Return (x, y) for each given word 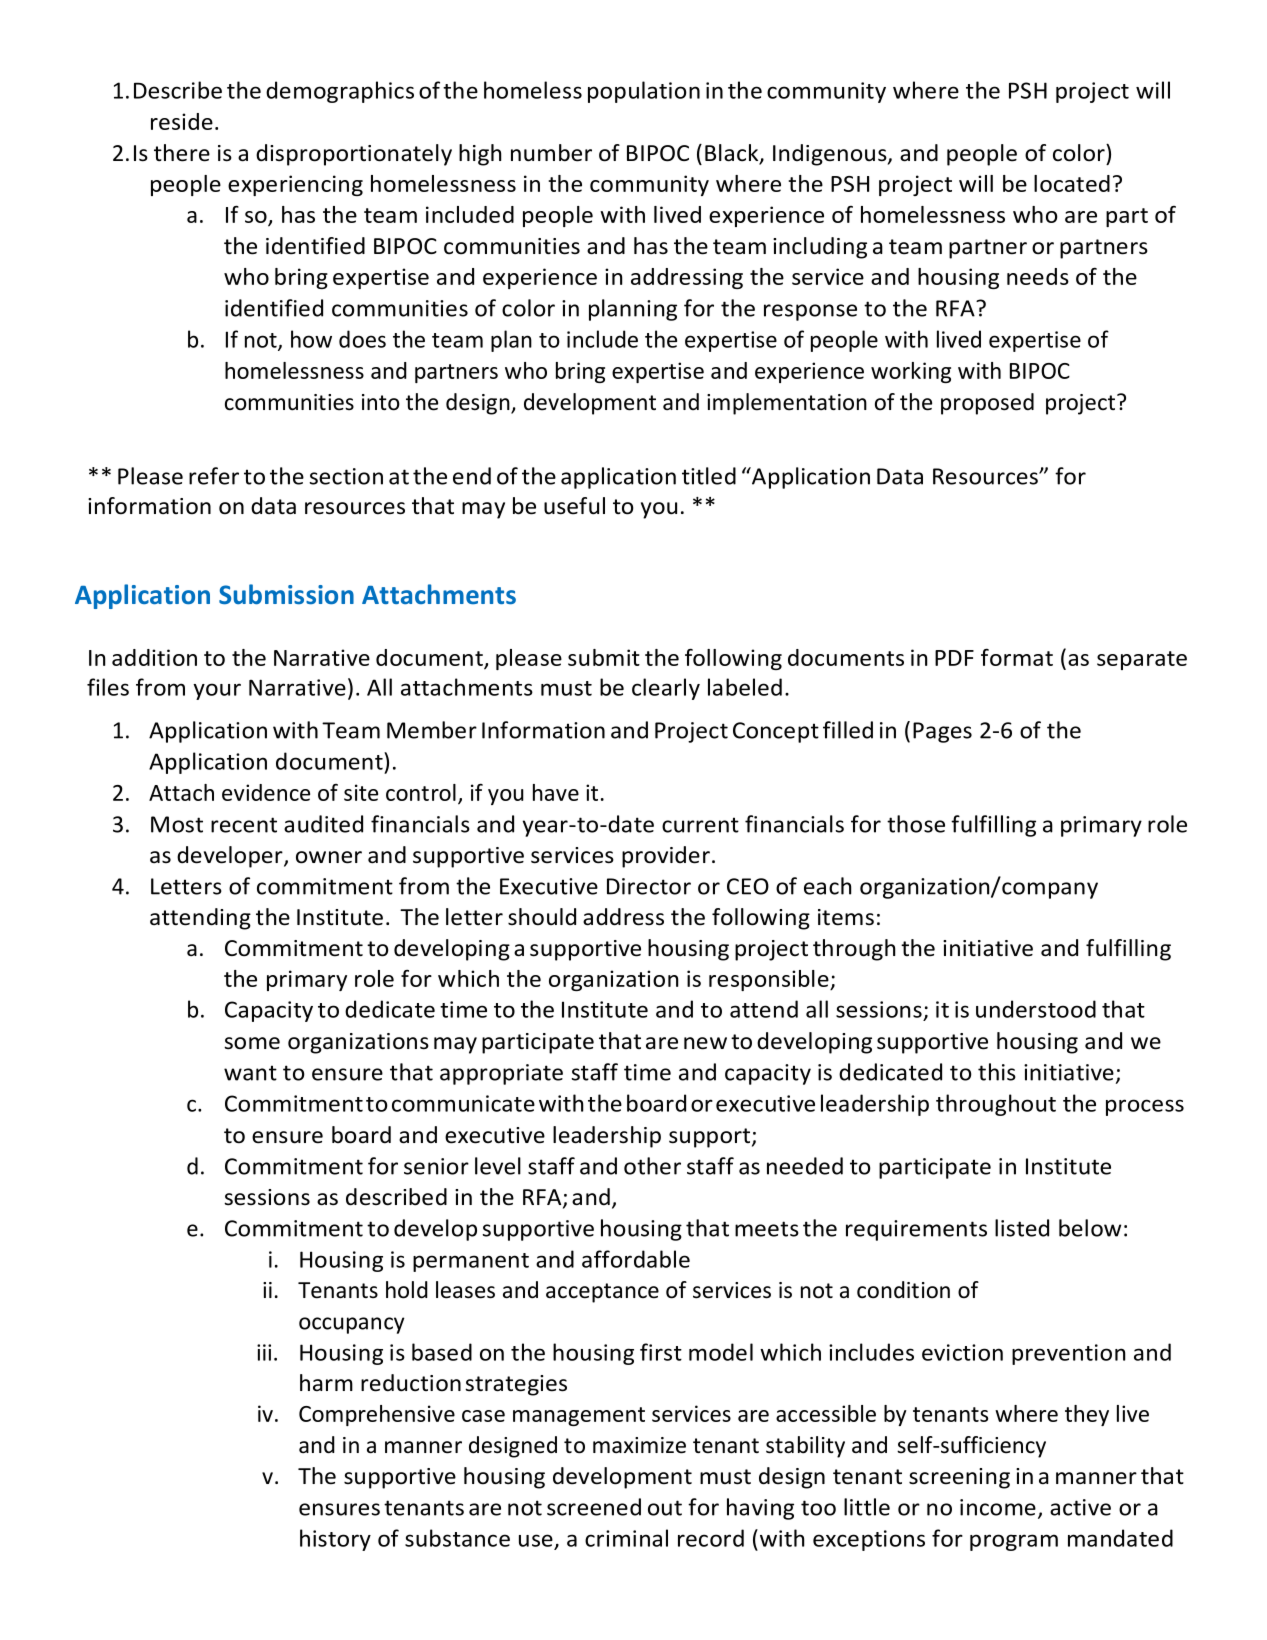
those (916, 824)
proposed (987, 404)
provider (666, 857)
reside (182, 121)
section (346, 476)
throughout (996, 1105)
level (498, 1166)
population (644, 92)
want (250, 1073)
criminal (626, 1538)
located (1072, 183)
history (335, 1540)
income (998, 1507)
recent (244, 825)
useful (574, 506)
